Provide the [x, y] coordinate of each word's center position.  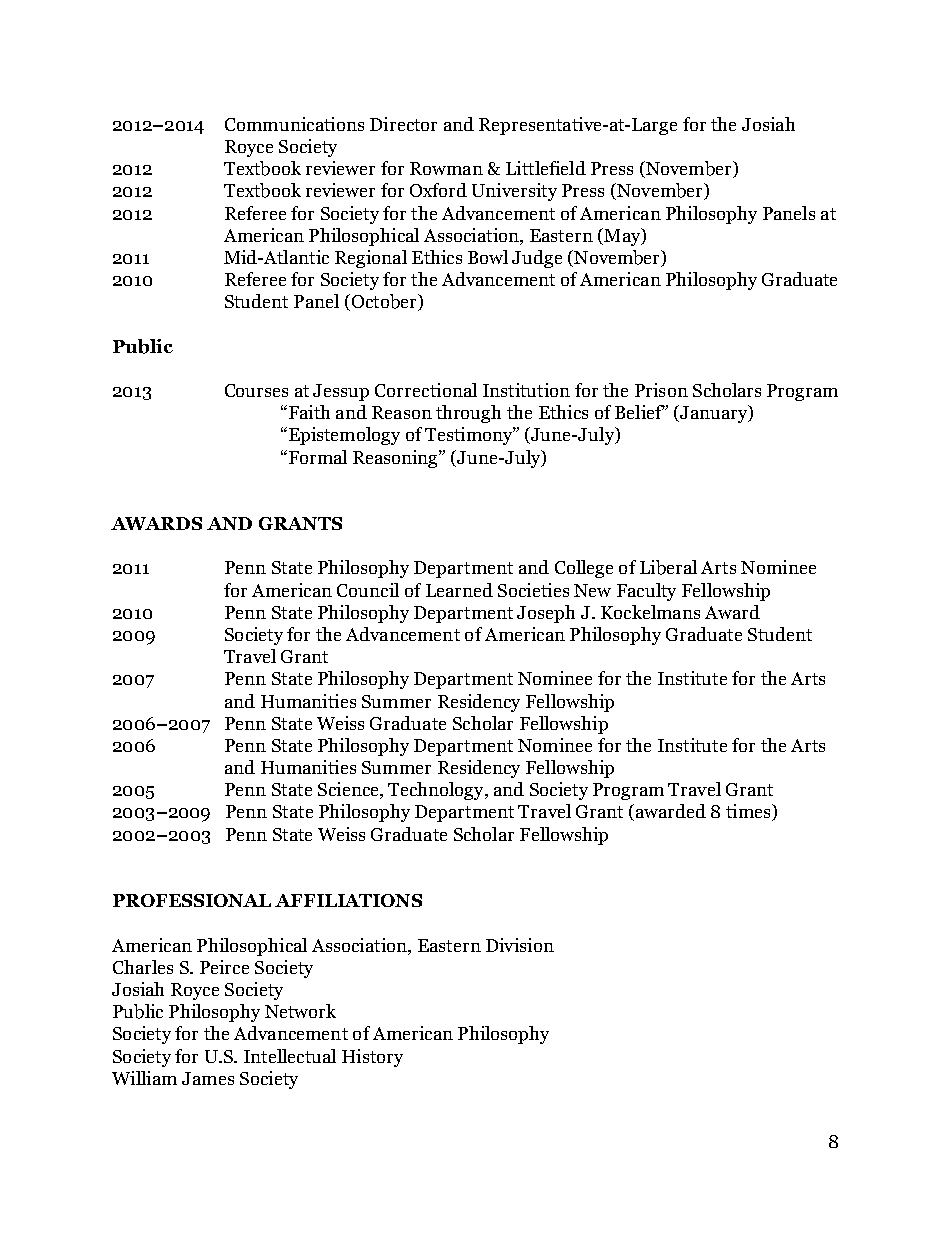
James [208, 1078]
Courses [256, 390]
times [749, 812]
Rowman [446, 168]
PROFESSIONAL [192, 900]
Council [368, 590]
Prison [661, 390]
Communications [294, 124]
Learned [459, 590]
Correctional [426, 390]
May [622, 237]
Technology [437, 791]
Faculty [646, 592]
